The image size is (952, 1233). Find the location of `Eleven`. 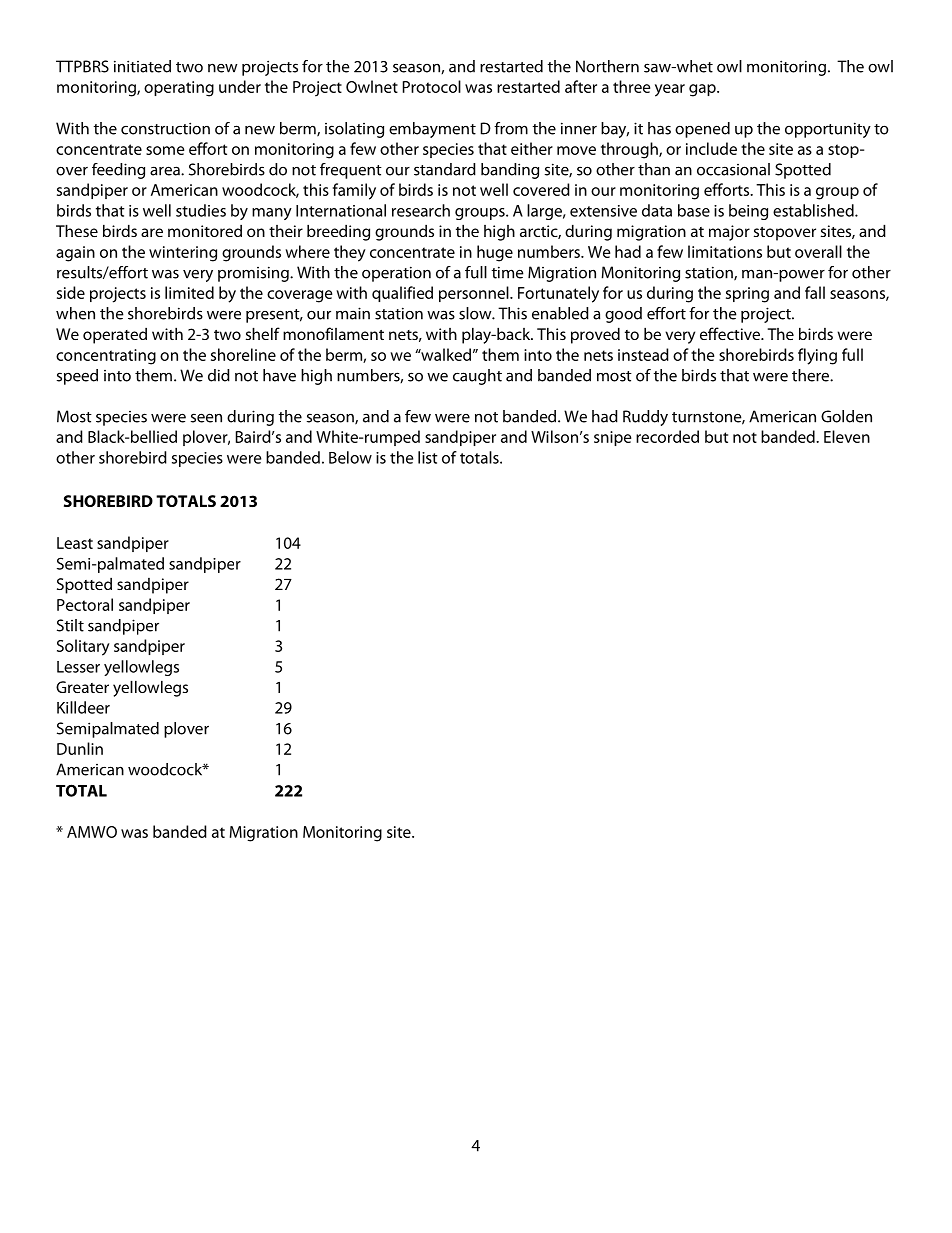

Eleven is located at coordinates (847, 436).
